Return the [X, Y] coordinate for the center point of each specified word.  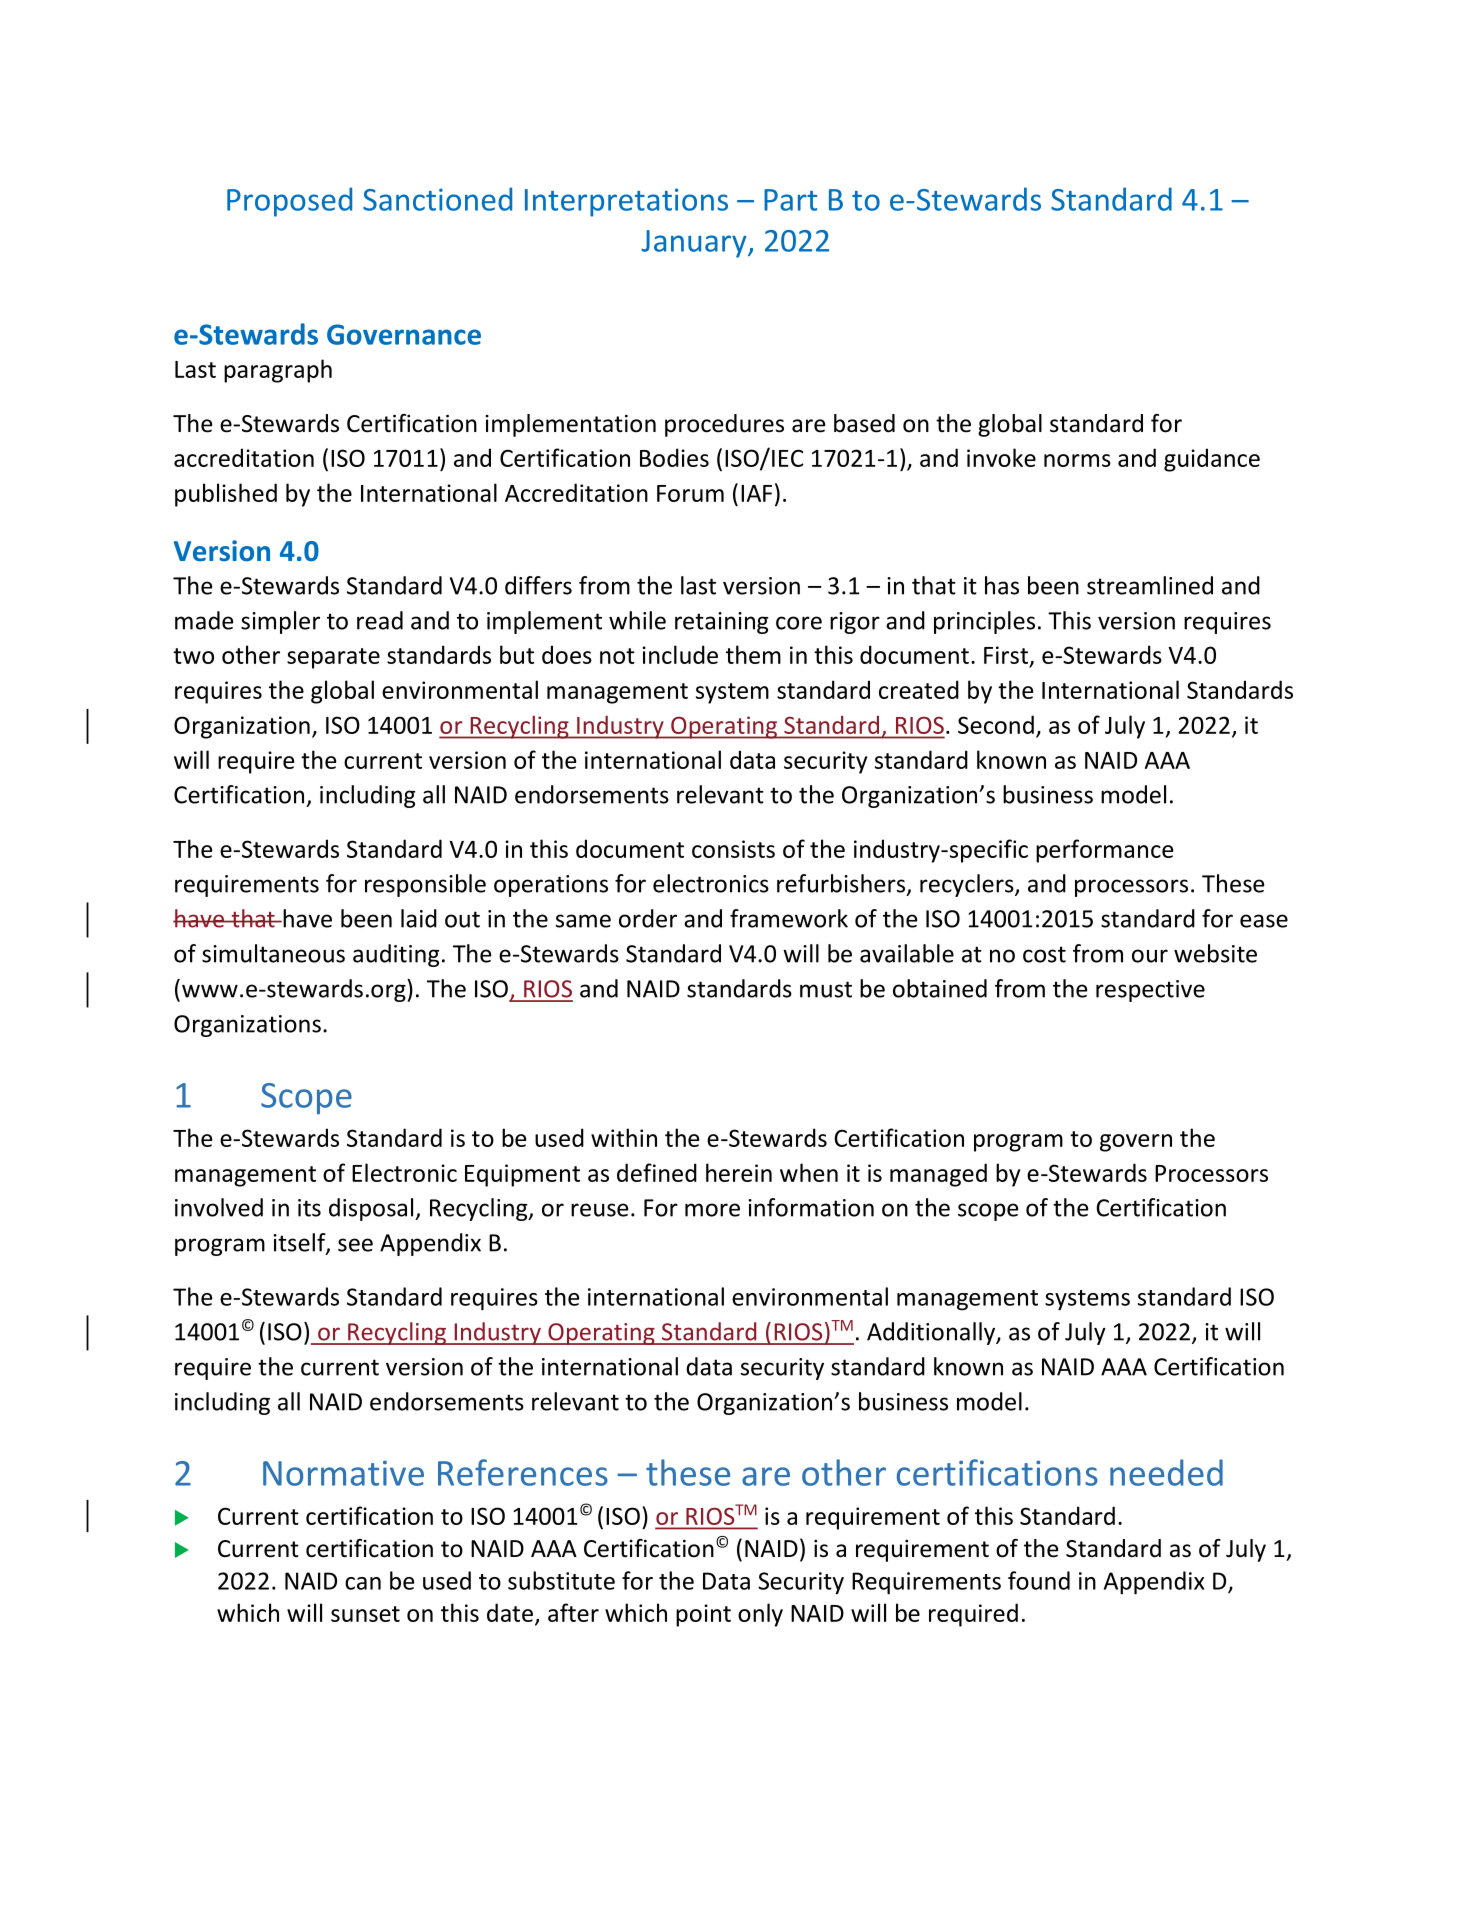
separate [333, 658]
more [712, 1210]
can [363, 1583]
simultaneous [273, 953]
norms [1077, 460]
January [695, 244]
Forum [690, 493]
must [826, 989]
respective [1150, 991]
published [226, 495]
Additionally [932, 1333]
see [355, 1245]
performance [1104, 851]
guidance [1212, 460]
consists [733, 849]
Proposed [289, 202]
